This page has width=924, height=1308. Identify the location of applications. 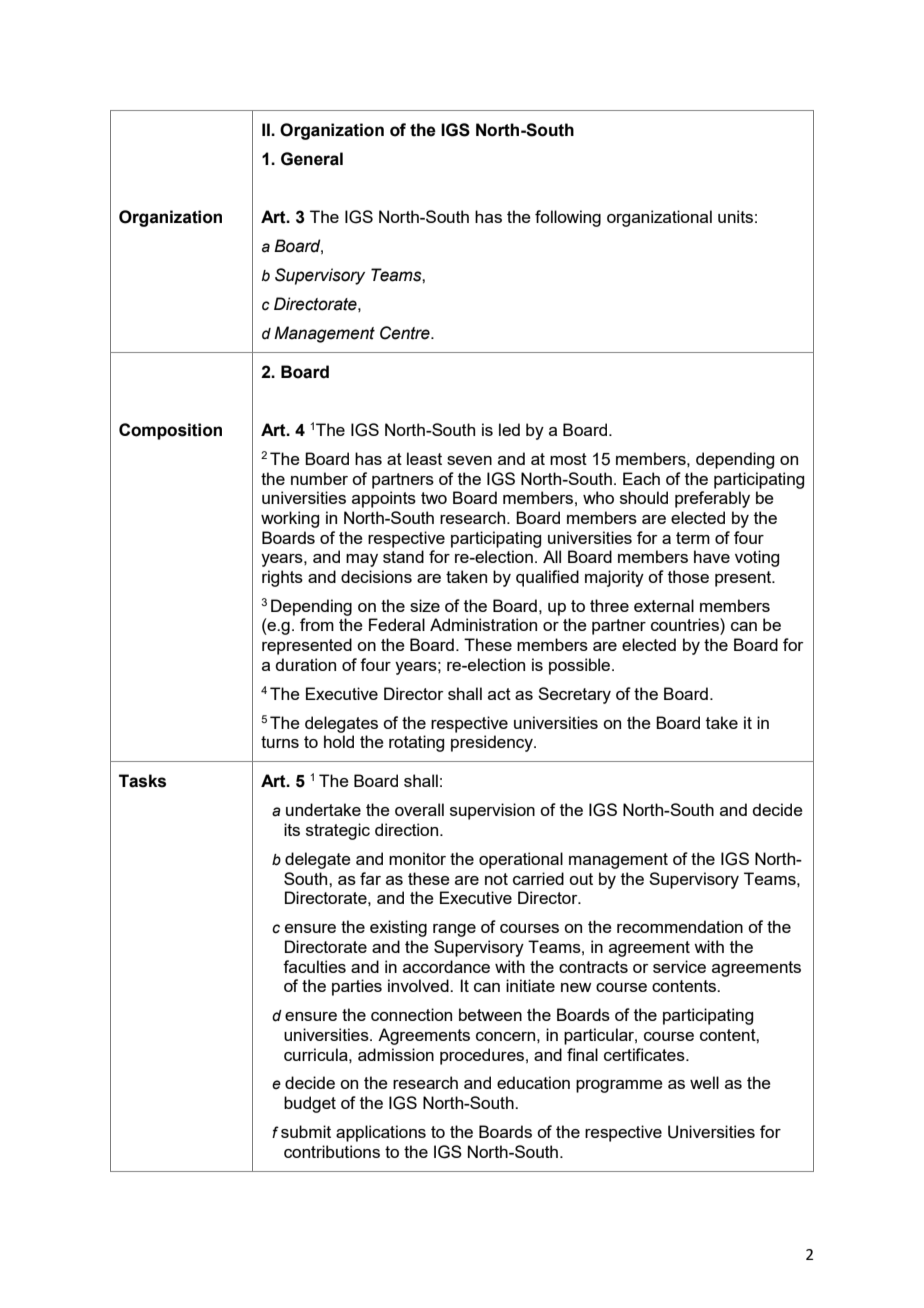
(381, 1133).
